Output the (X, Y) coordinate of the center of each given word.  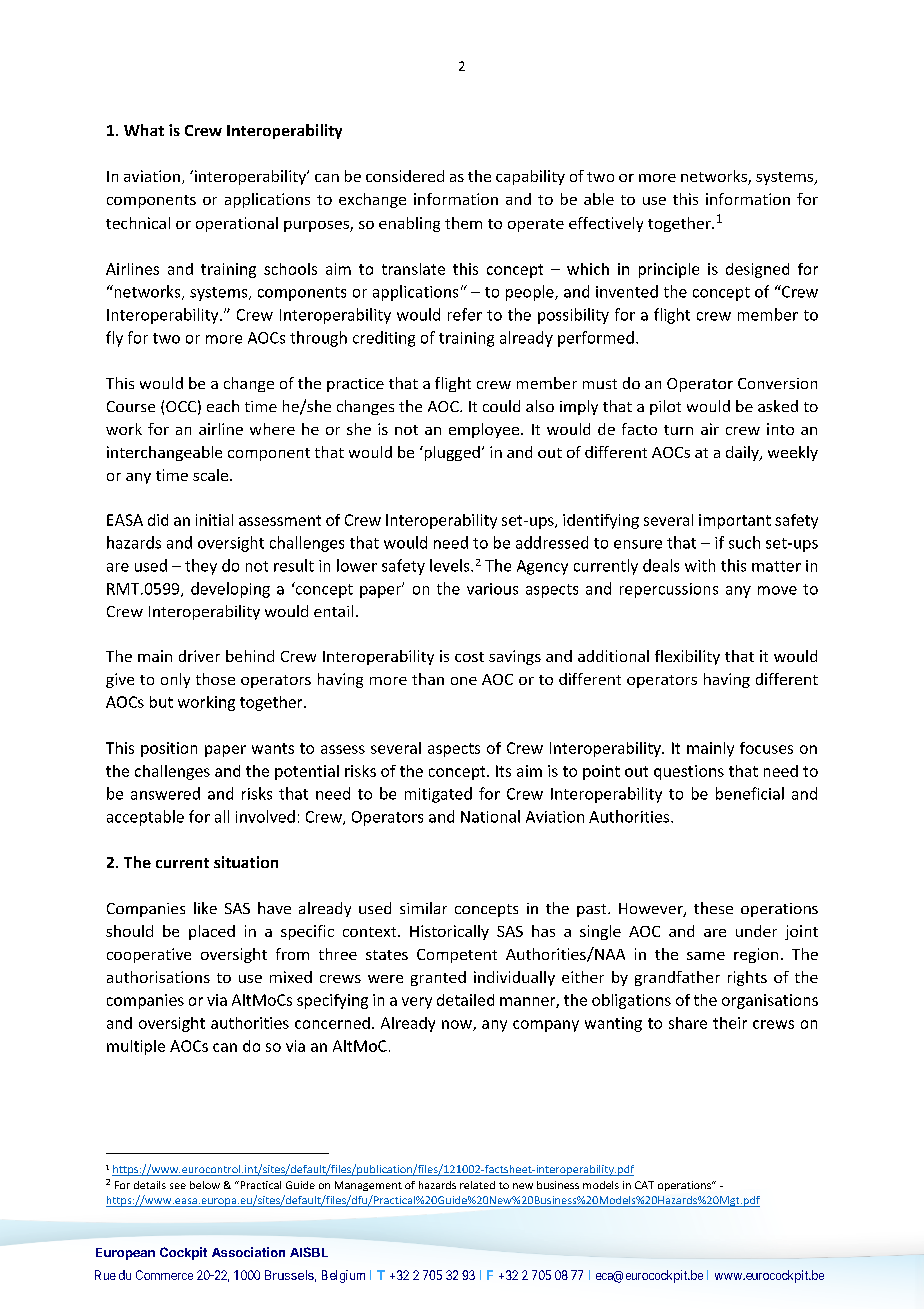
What (144, 130)
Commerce (164, 1275)
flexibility (687, 657)
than (428, 679)
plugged (451, 453)
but (161, 702)
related (477, 1185)
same (706, 956)
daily (743, 453)
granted (438, 978)
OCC (181, 406)
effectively (606, 224)
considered (405, 176)
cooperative (149, 955)
